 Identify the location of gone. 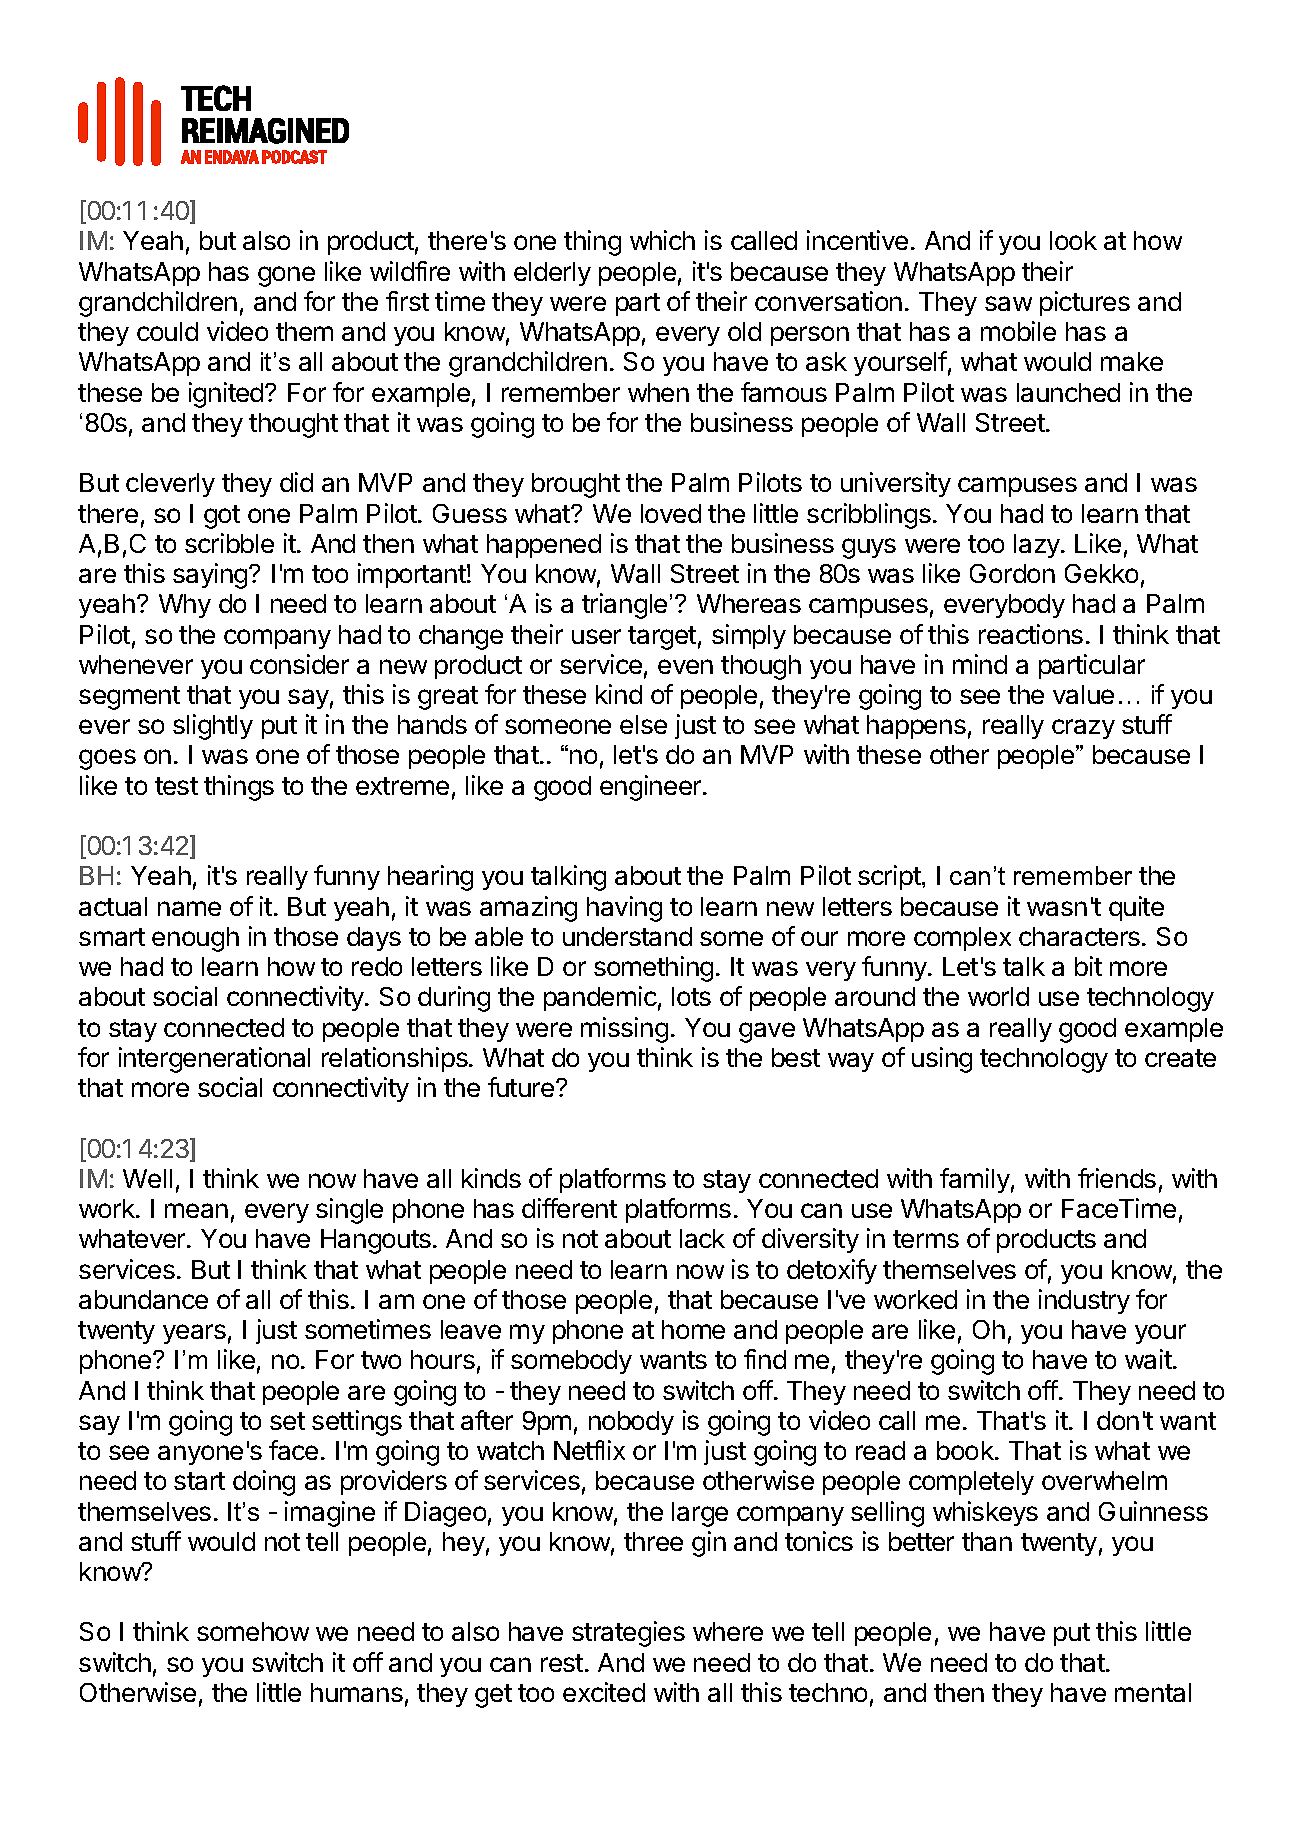
(286, 276).
